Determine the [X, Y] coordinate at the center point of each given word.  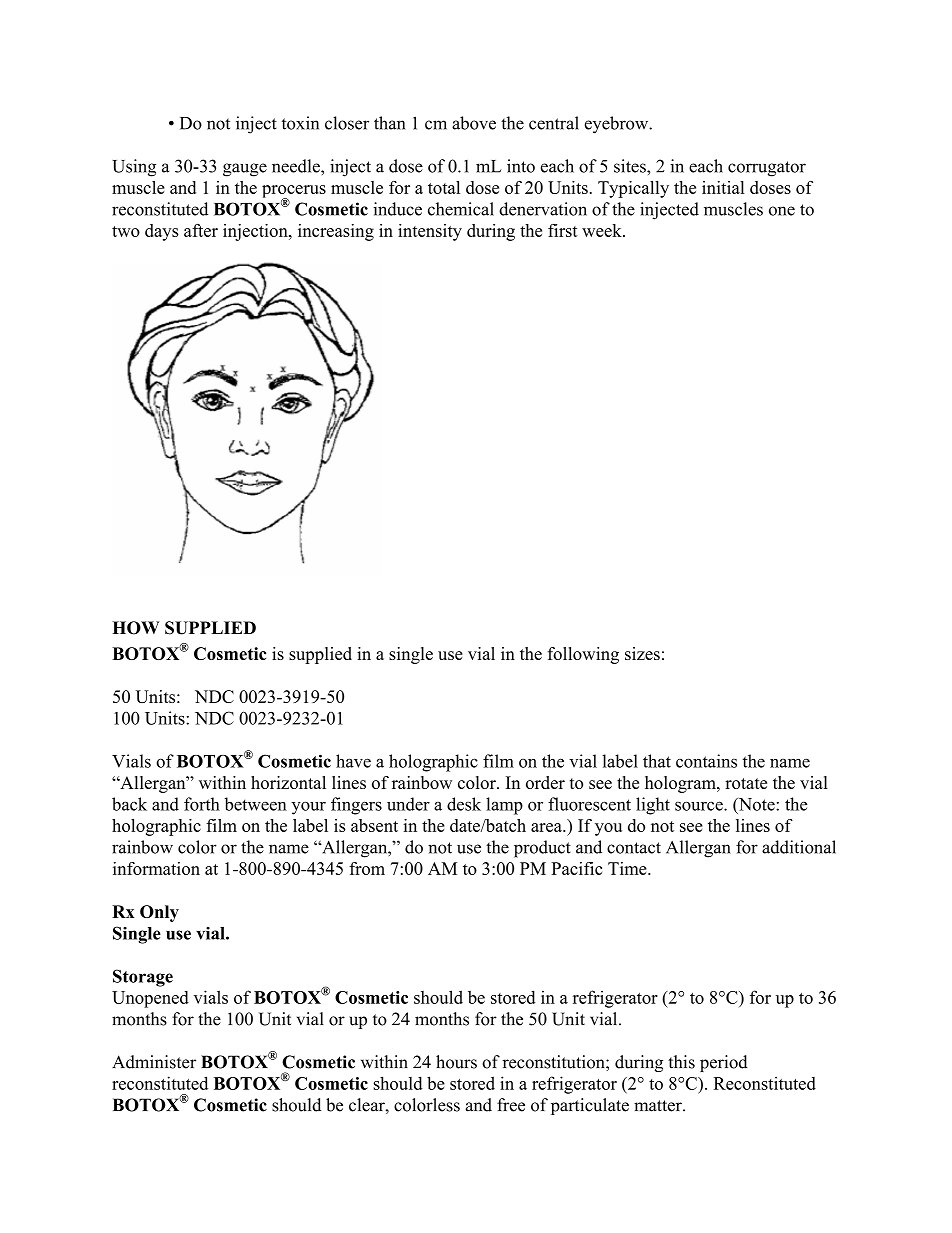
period [724, 1063]
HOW [135, 628]
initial [723, 187]
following [583, 655]
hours [456, 1062]
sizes [642, 653]
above [474, 123]
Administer [154, 1062]
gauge [245, 170]
